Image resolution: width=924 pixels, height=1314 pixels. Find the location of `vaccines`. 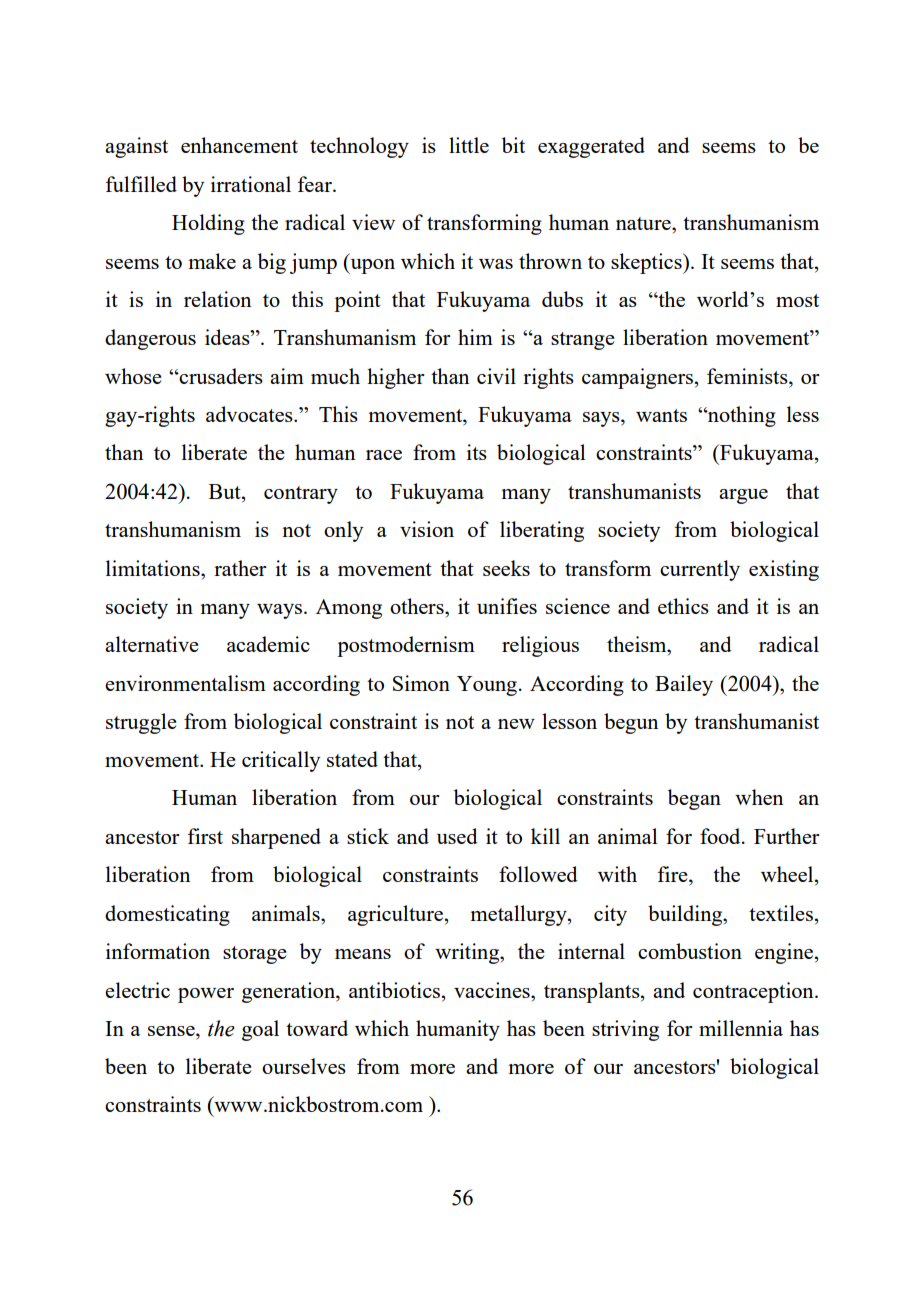

vaccines is located at coordinates (493, 990).
